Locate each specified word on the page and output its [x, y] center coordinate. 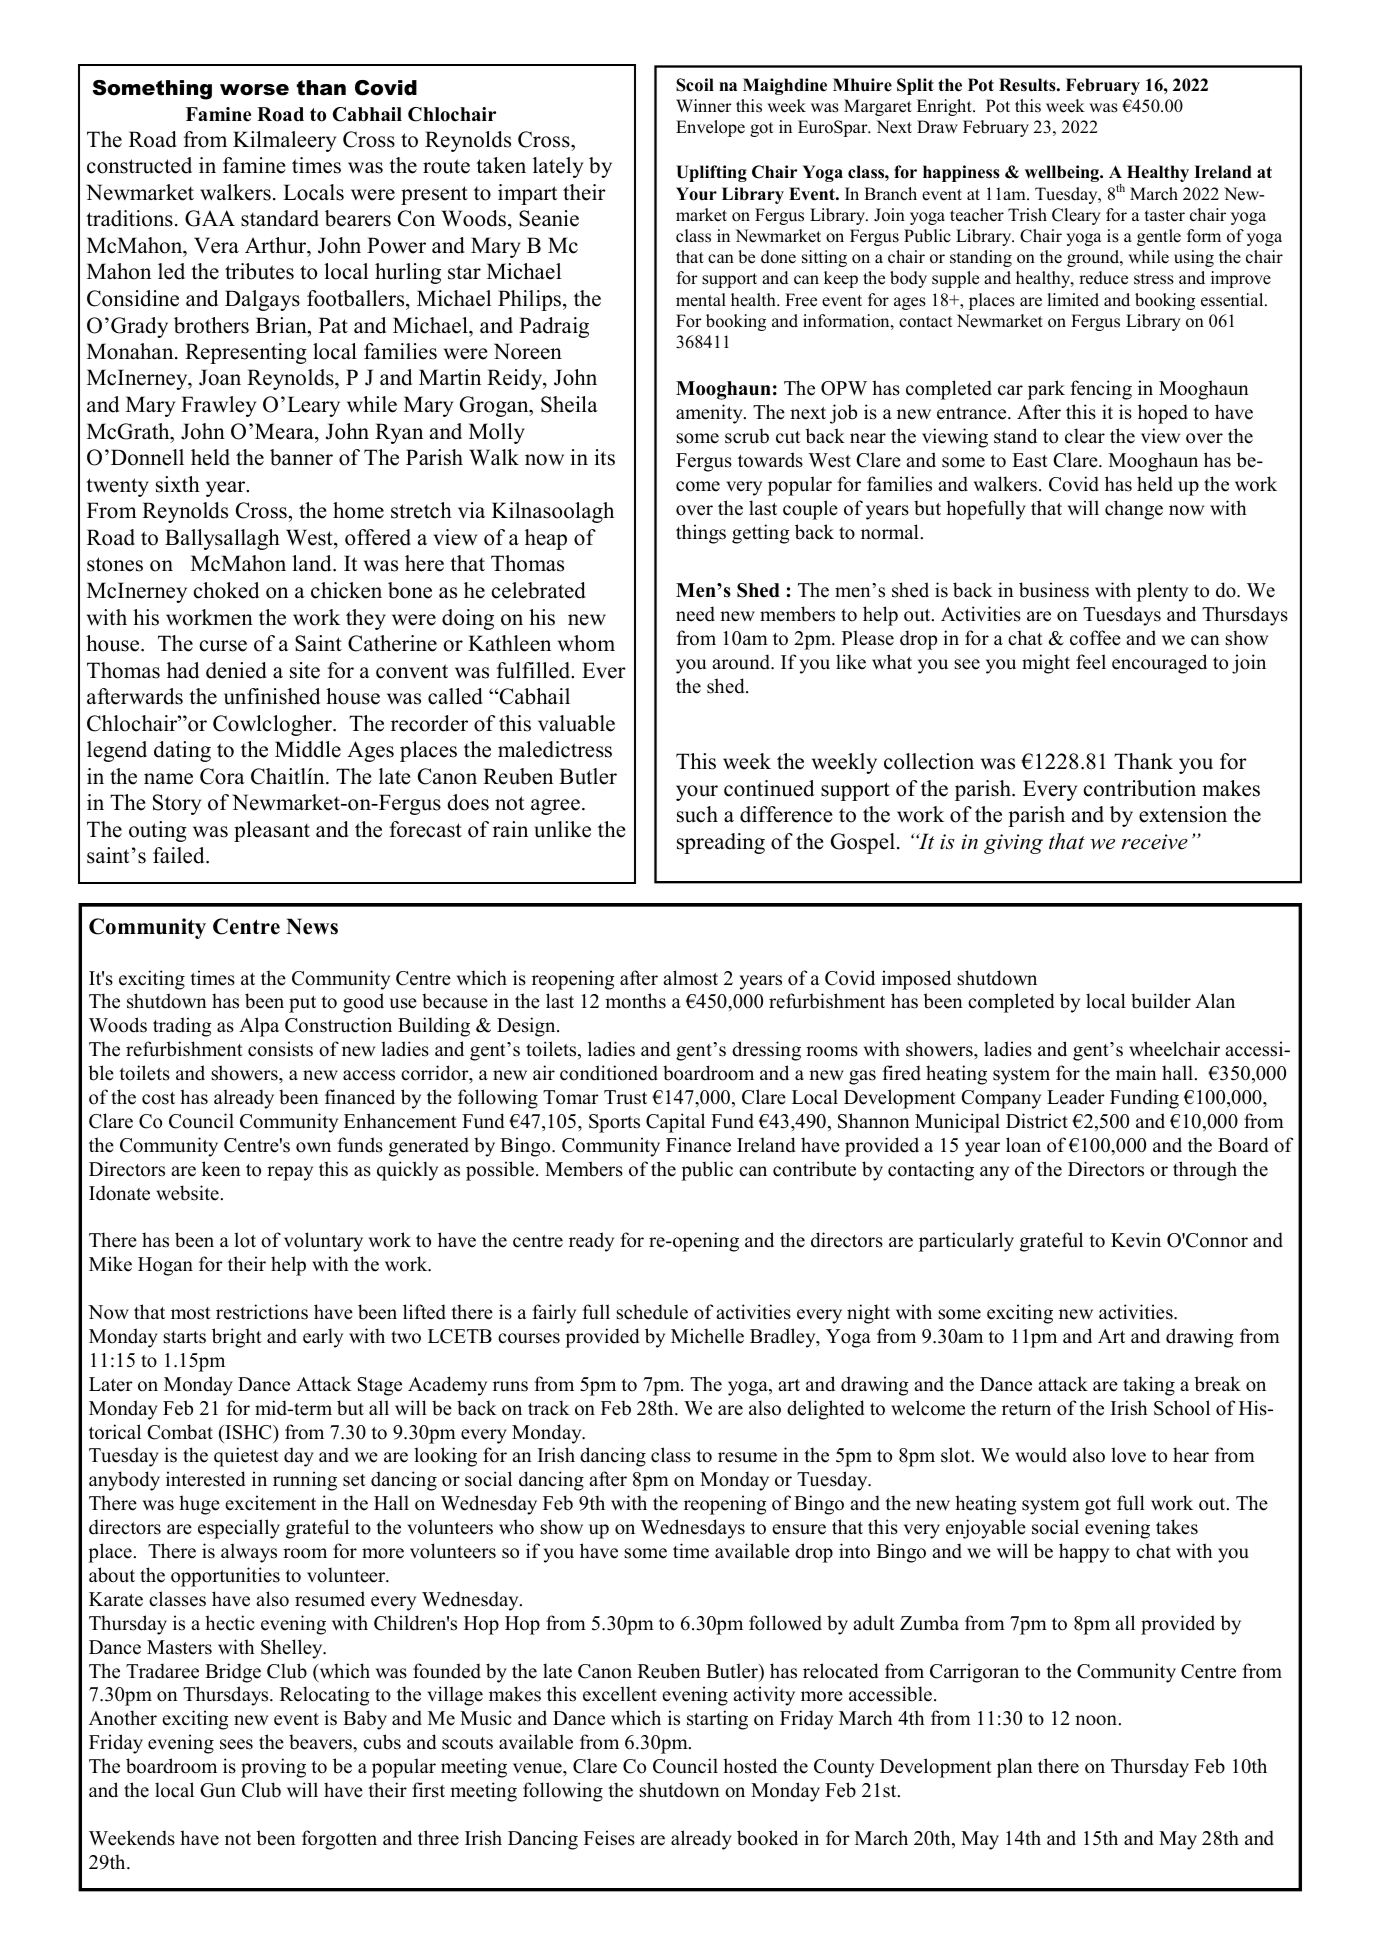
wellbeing [1063, 173]
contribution [1140, 788]
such [697, 814]
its [604, 457]
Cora [222, 776]
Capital [675, 1123]
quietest [246, 1457]
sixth [178, 484]
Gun [218, 1790]
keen [221, 1169]
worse [254, 90]
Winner [704, 106]
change [1134, 510]
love [1128, 1455]
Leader [1076, 1097]
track [549, 1408]
